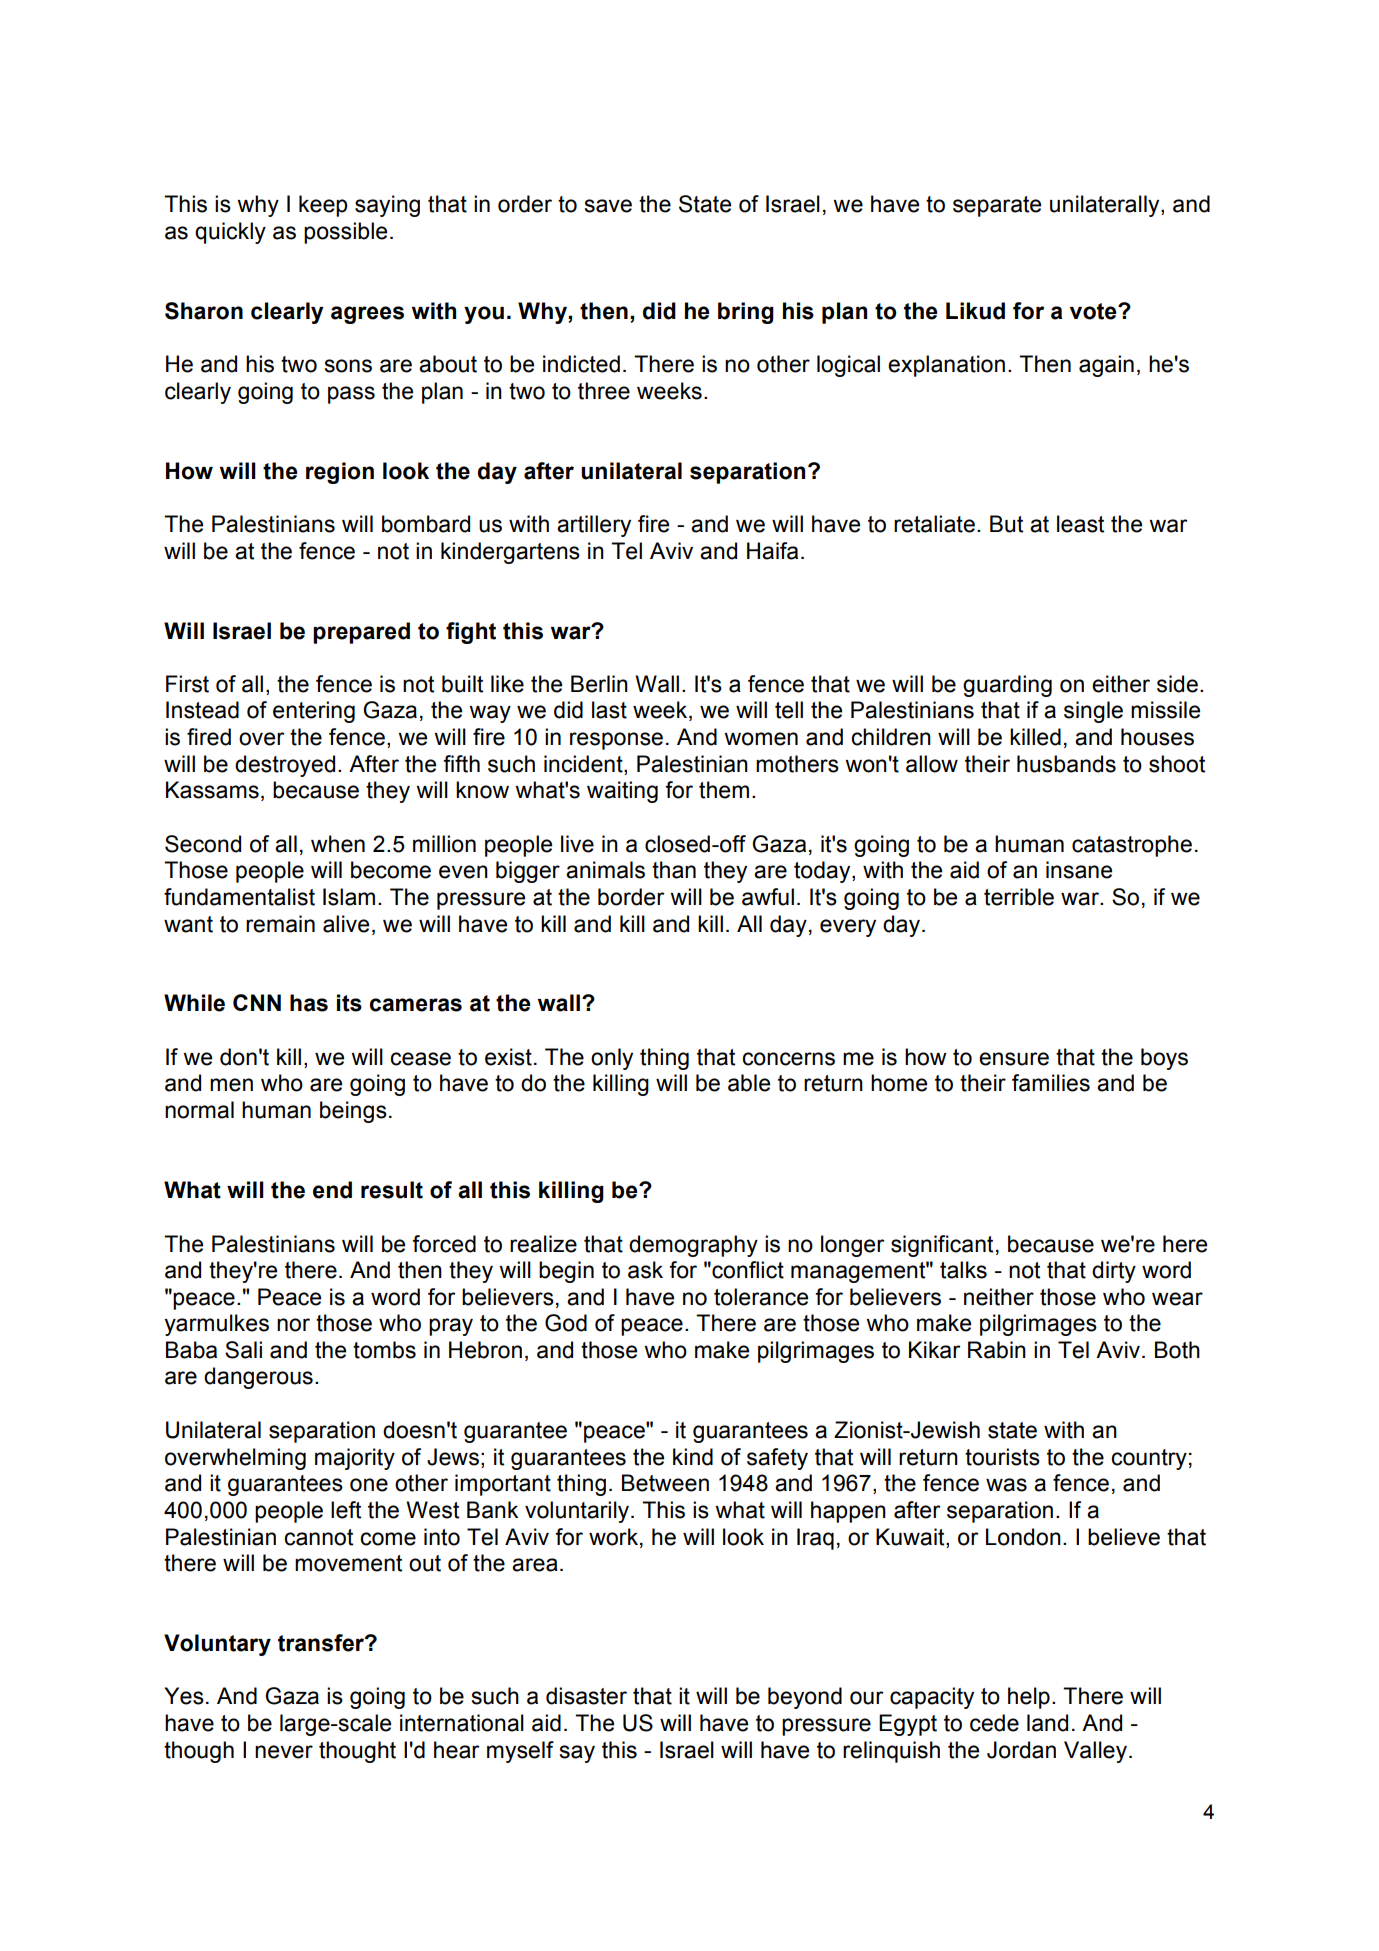 This screenshot has width=1379, height=1951. What do you see at coordinates (997, 1350) in the screenshot?
I see `Rabin` at bounding box center [997, 1350].
